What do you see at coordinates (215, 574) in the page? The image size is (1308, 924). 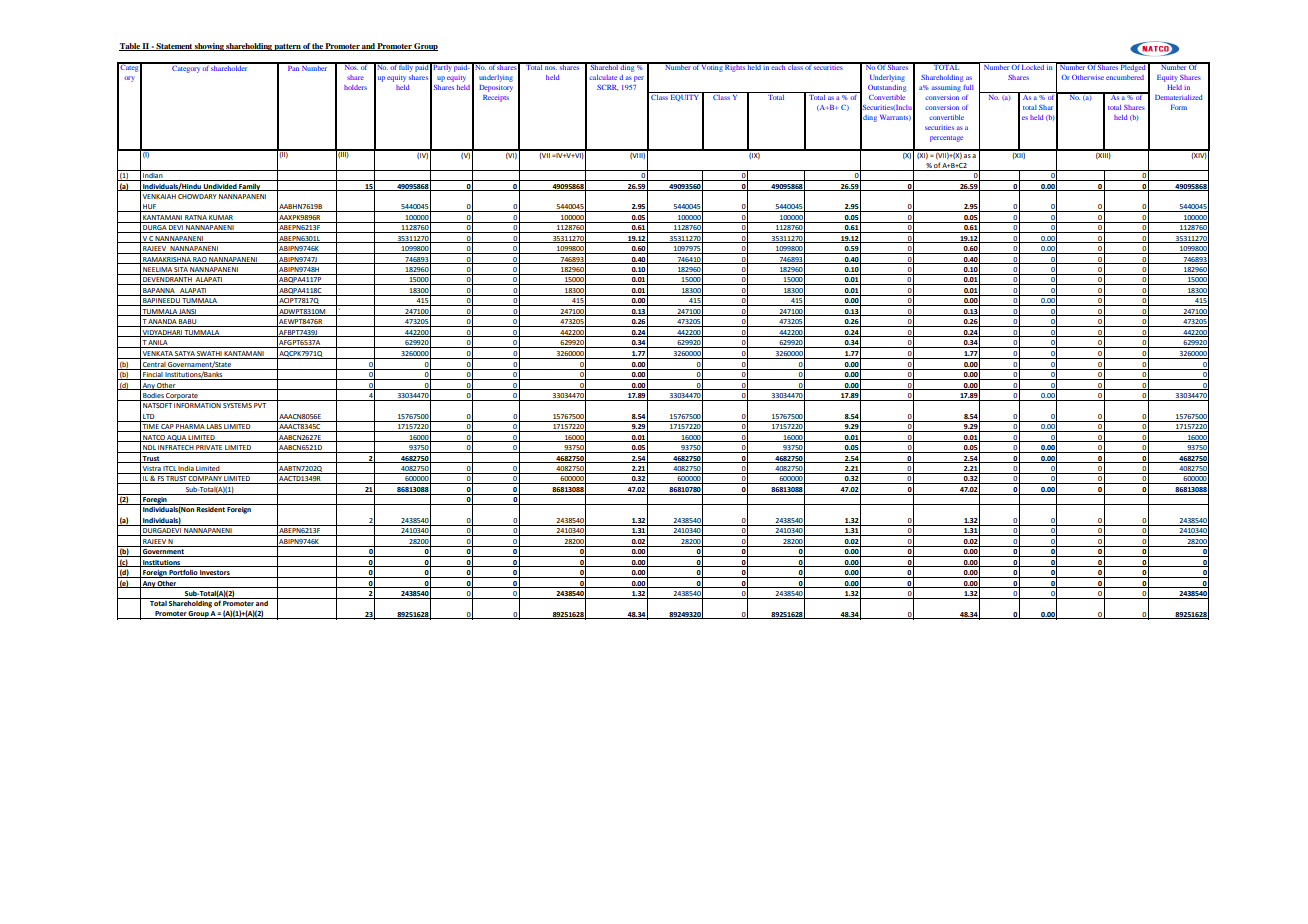 I see `Investors` at bounding box center [215, 574].
